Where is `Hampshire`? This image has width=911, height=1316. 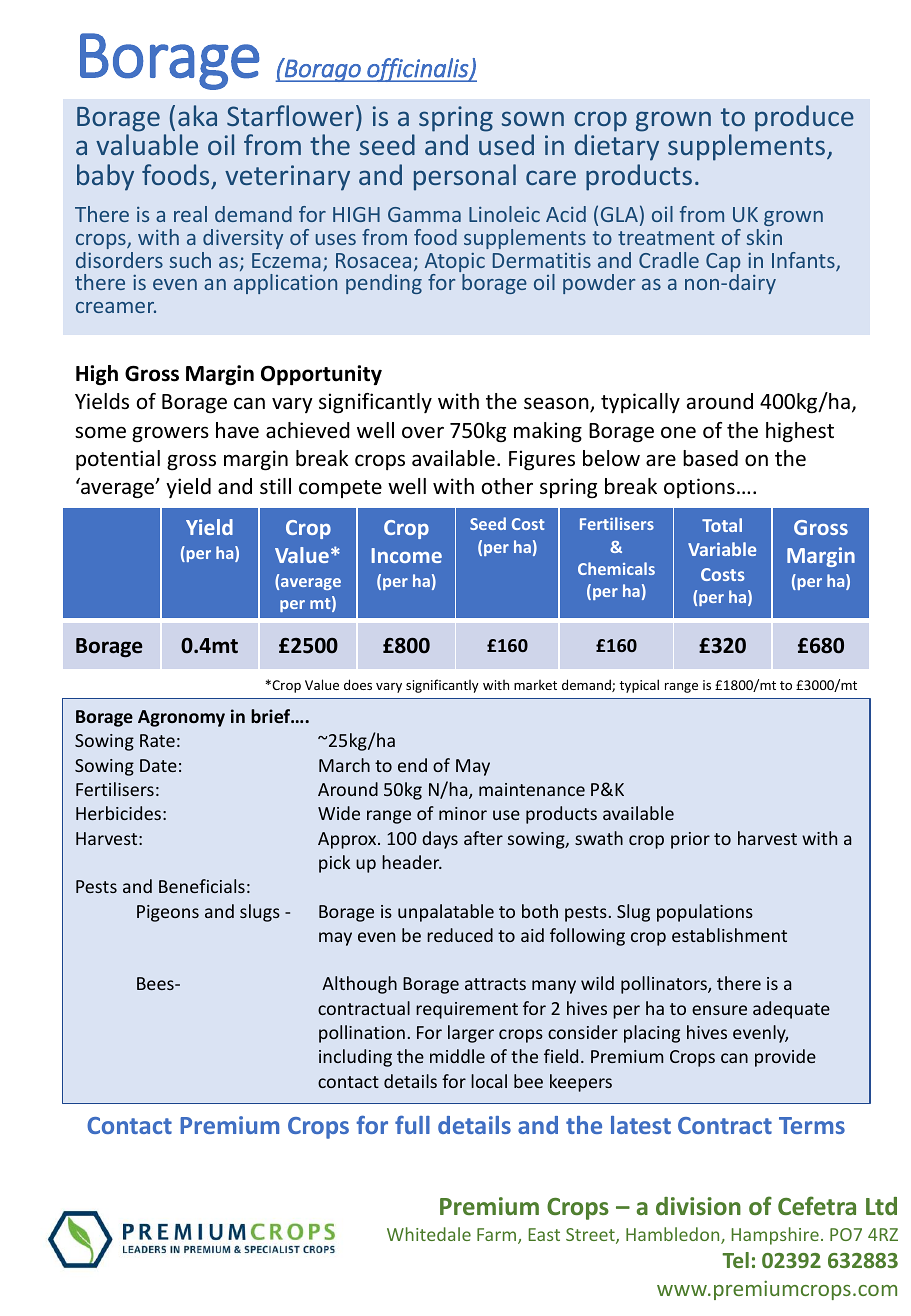
Hampshire is located at coordinates (775, 1236).
